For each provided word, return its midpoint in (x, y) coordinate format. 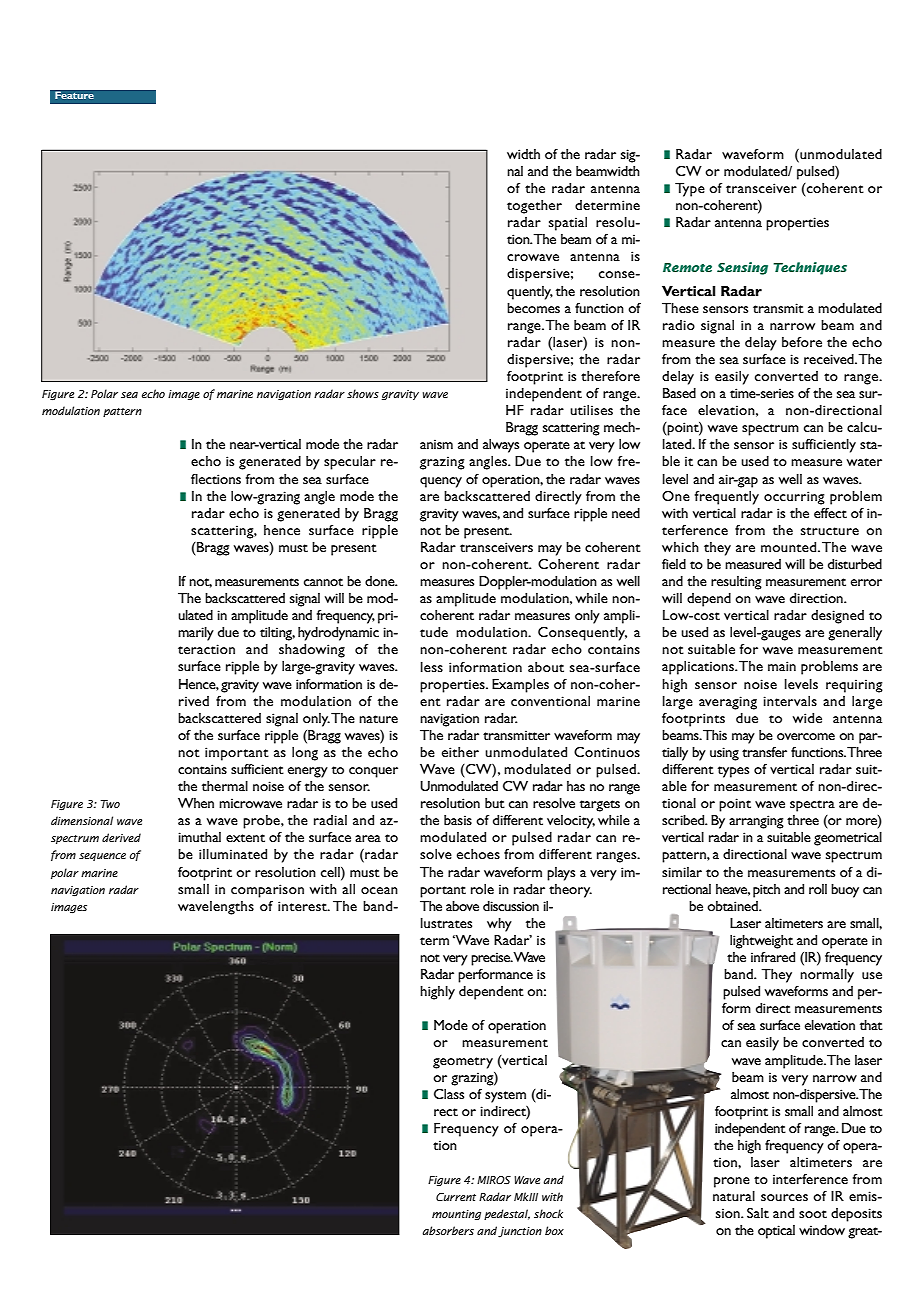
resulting (736, 583)
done (381, 581)
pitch (766, 891)
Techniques (810, 268)
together (534, 207)
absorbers (448, 1230)
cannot (323, 582)
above (462, 906)
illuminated (233, 854)
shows (363, 393)
